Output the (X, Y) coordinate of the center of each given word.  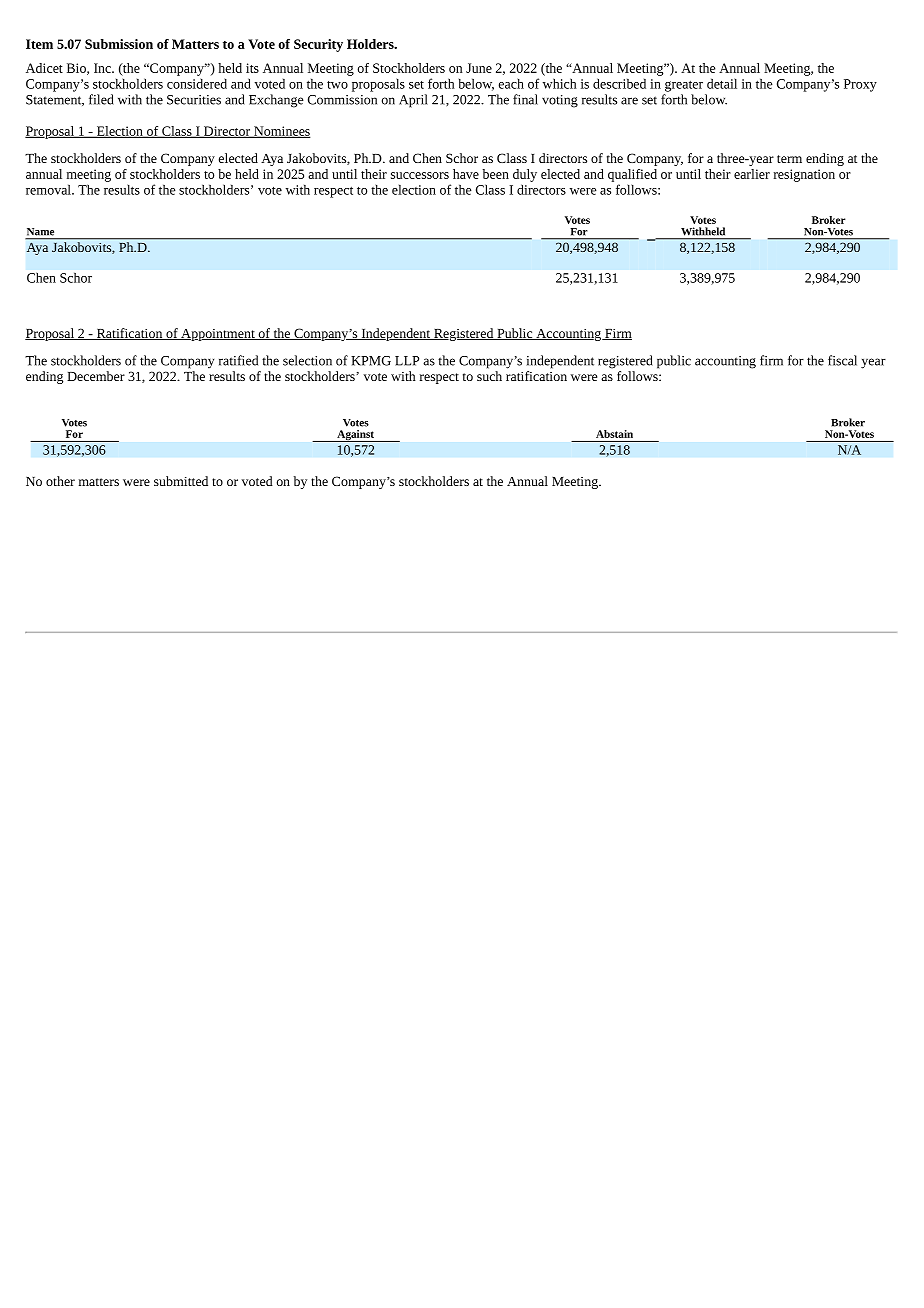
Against (355, 436)
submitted (181, 481)
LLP (407, 361)
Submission (119, 44)
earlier (752, 174)
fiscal (842, 360)
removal (49, 189)
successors (420, 175)
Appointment (218, 335)
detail (722, 83)
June (479, 68)
